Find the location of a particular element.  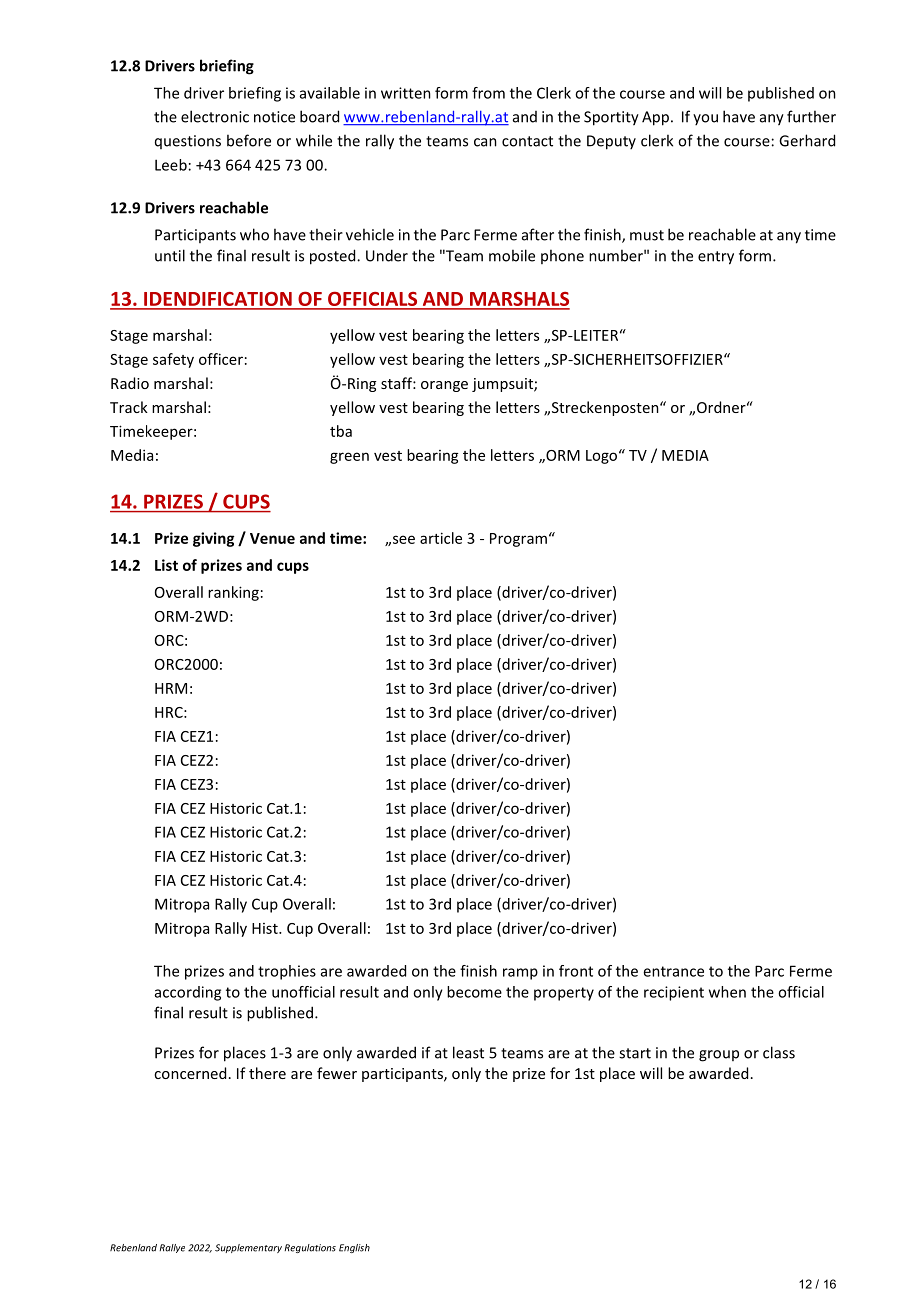

officer is located at coordinates (221, 359).
